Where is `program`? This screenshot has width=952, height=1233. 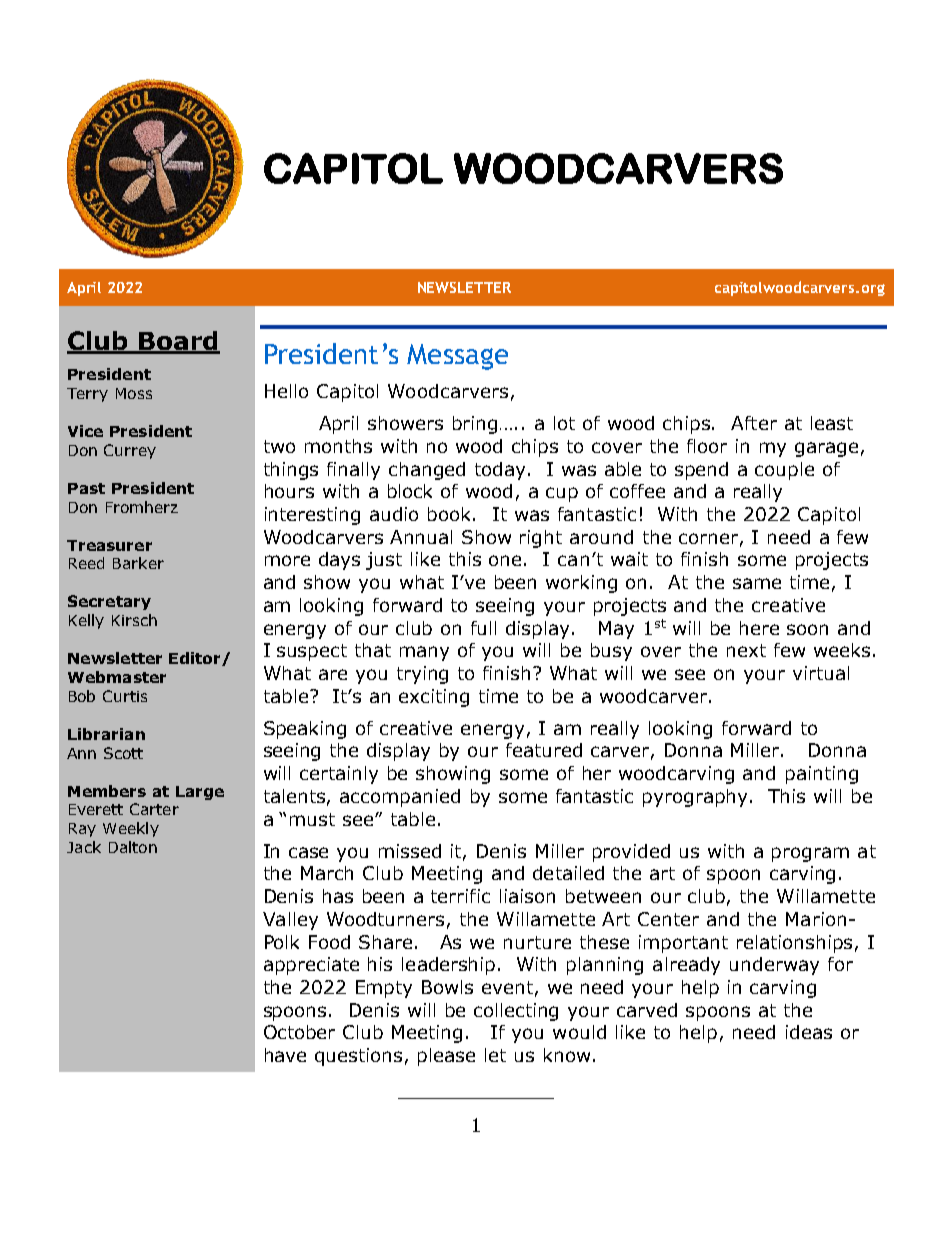 program is located at coordinates (810, 854).
